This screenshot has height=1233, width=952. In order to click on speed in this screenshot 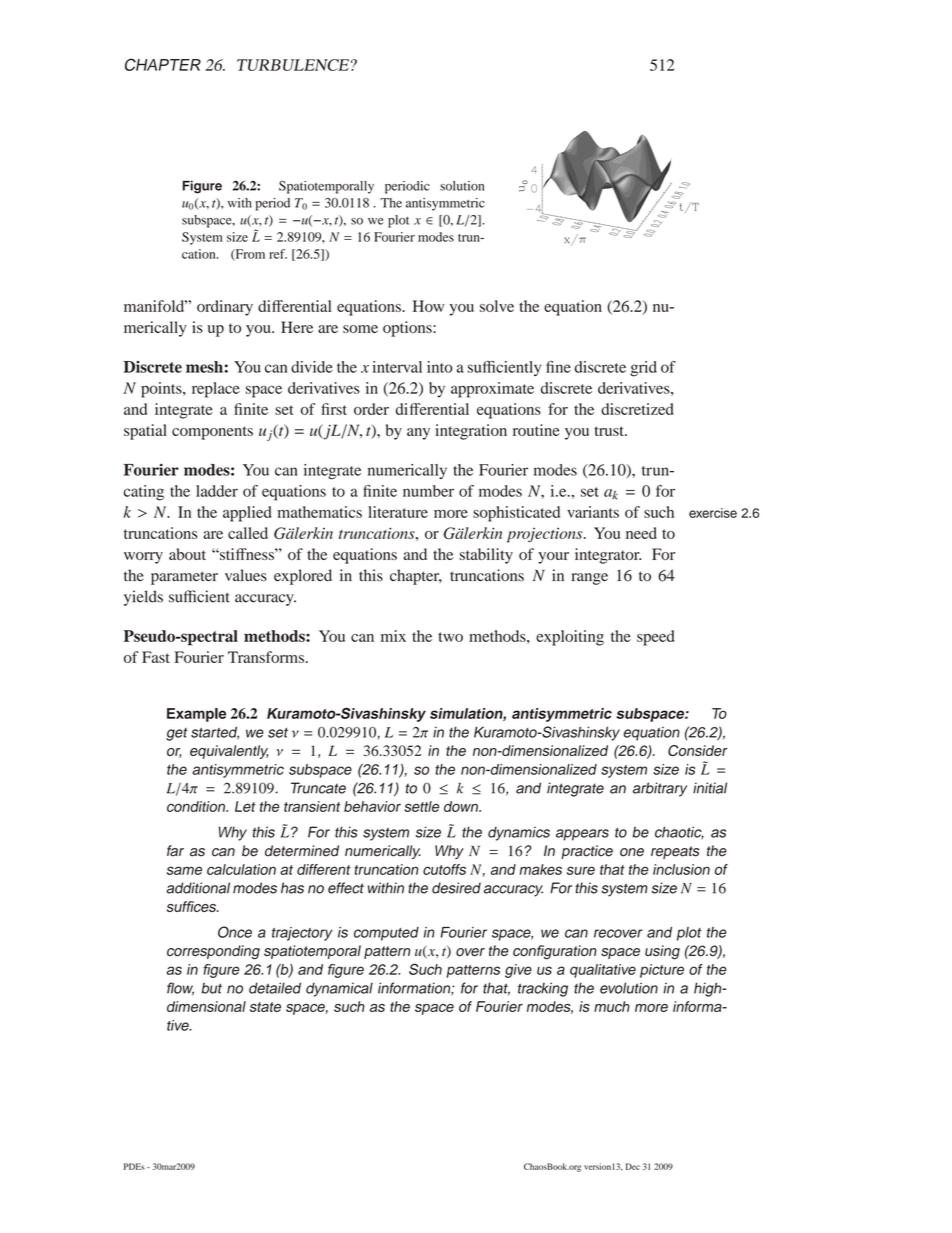, I will do `click(655, 638)`.
